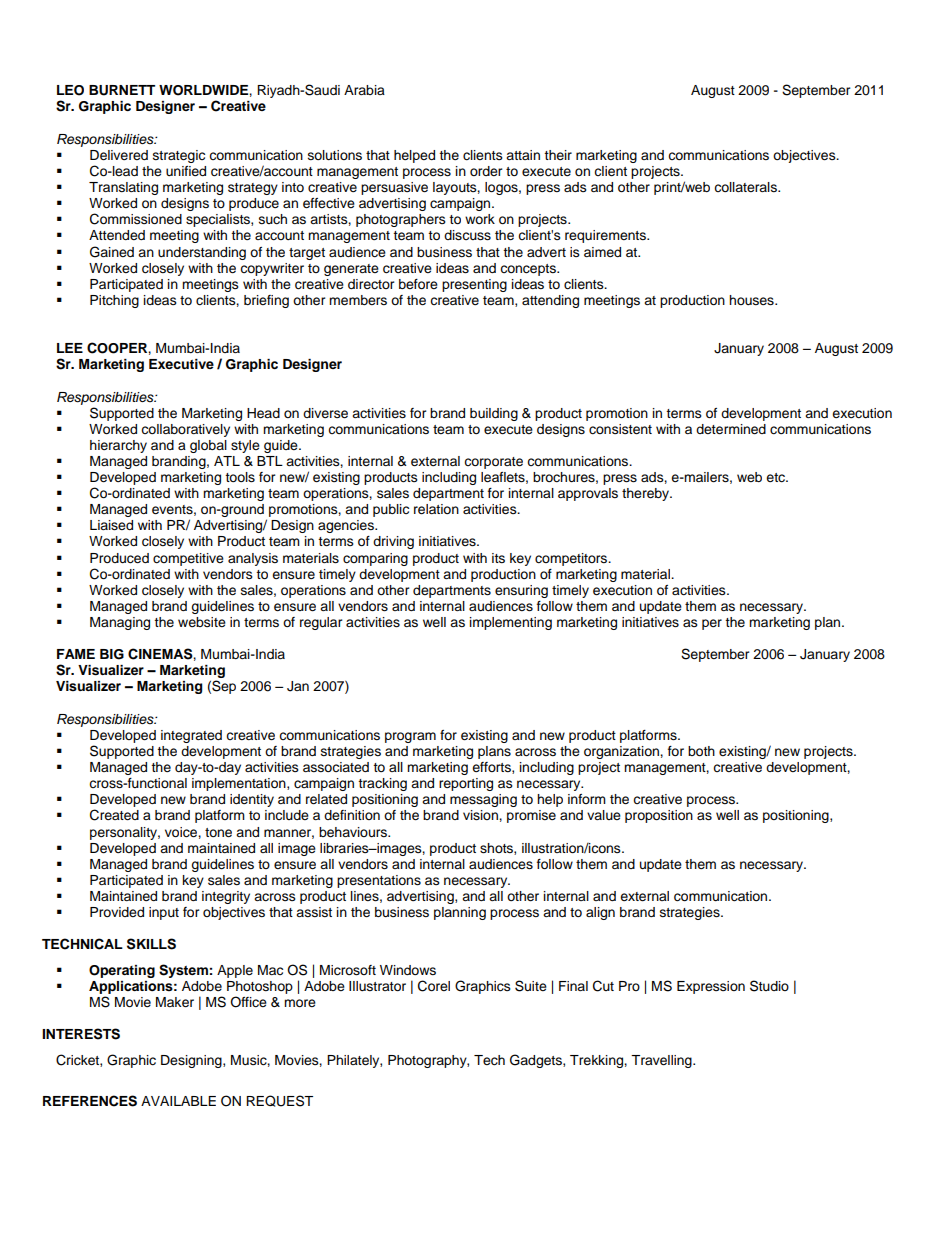 This screenshot has height=1233, width=952. What do you see at coordinates (752, 300) in the screenshot?
I see `houses` at bounding box center [752, 300].
